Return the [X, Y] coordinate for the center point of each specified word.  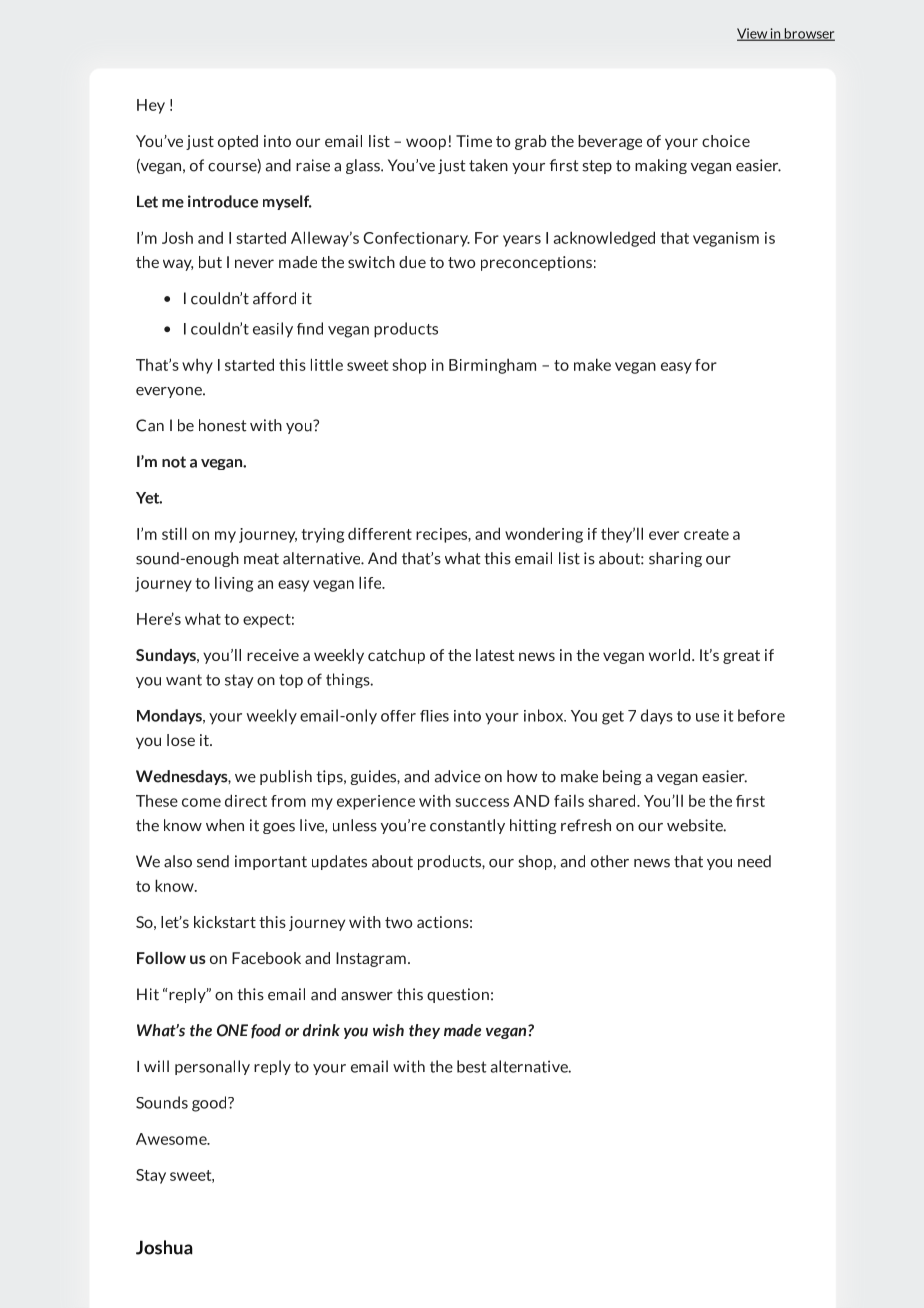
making [661, 166]
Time [474, 141]
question [458, 995]
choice [726, 141]
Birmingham [492, 366]
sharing [675, 559]
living [234, 584]
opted [238, 142]
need [754, 861]
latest [495, 655]
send [213, 861]
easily [273, 330]
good [210, 1104]
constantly [467, 826]
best [471, 1066]
